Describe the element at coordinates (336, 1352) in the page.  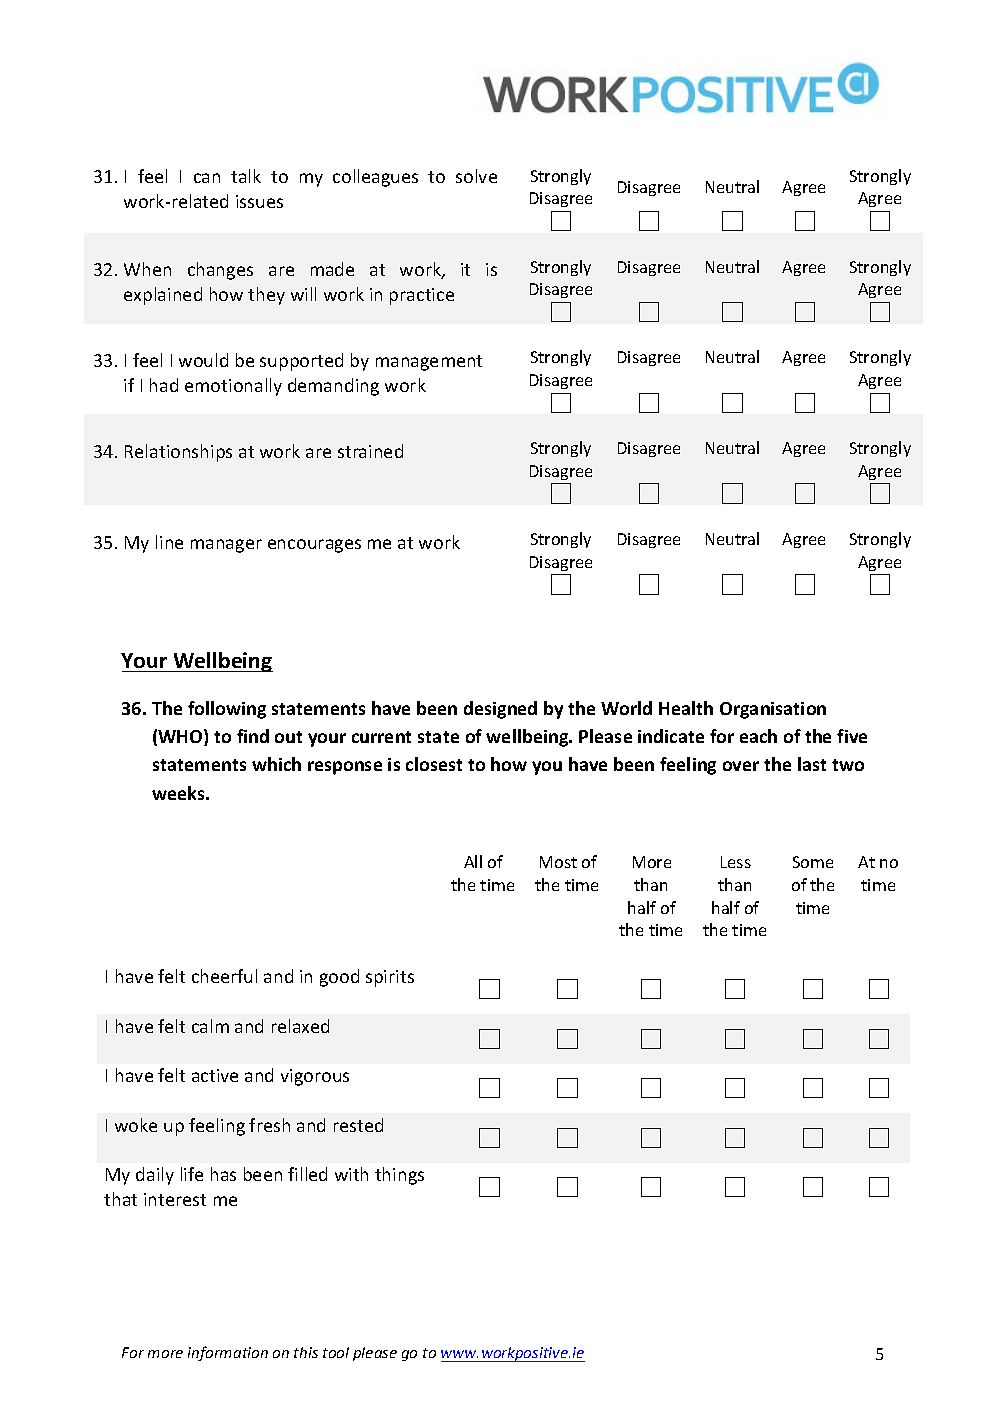
I see `tool` at that location.
